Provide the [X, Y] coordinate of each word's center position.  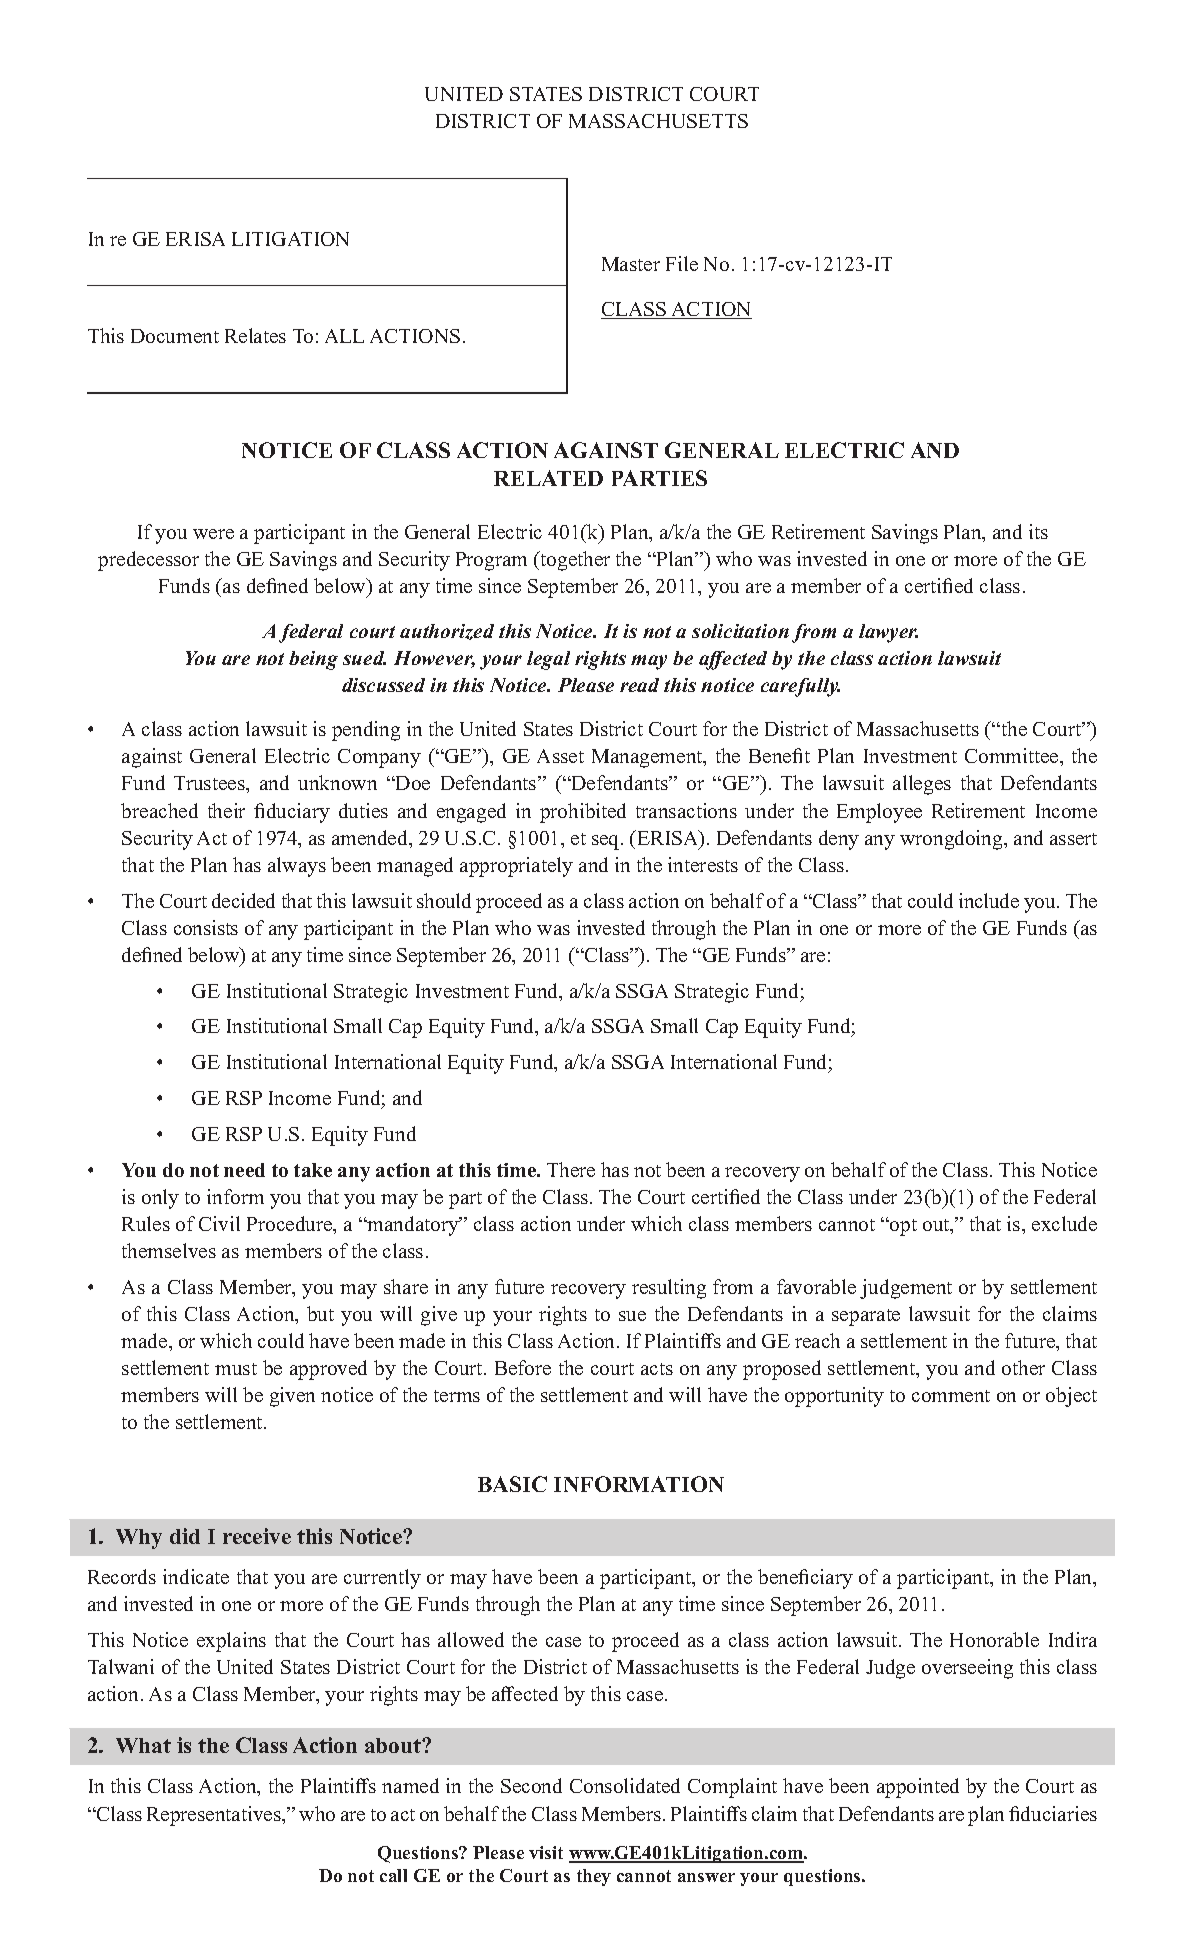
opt [902, 1227]
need [244, 1170]
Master [631, 264]
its [1038, 531]
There [571, 1169]
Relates [255, 335]
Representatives [215, 1816]
